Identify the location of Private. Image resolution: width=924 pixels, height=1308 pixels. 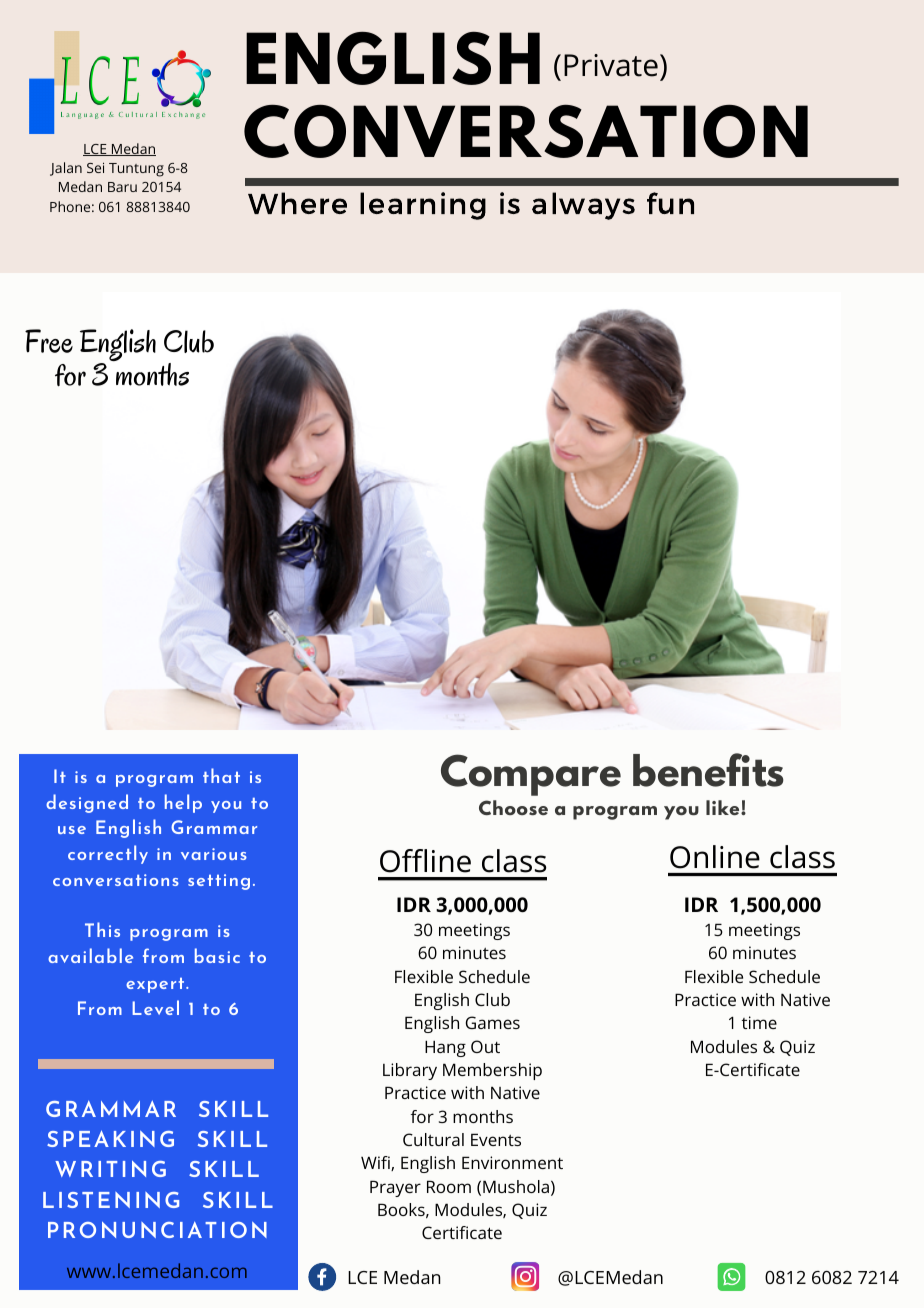
(611, 65).
